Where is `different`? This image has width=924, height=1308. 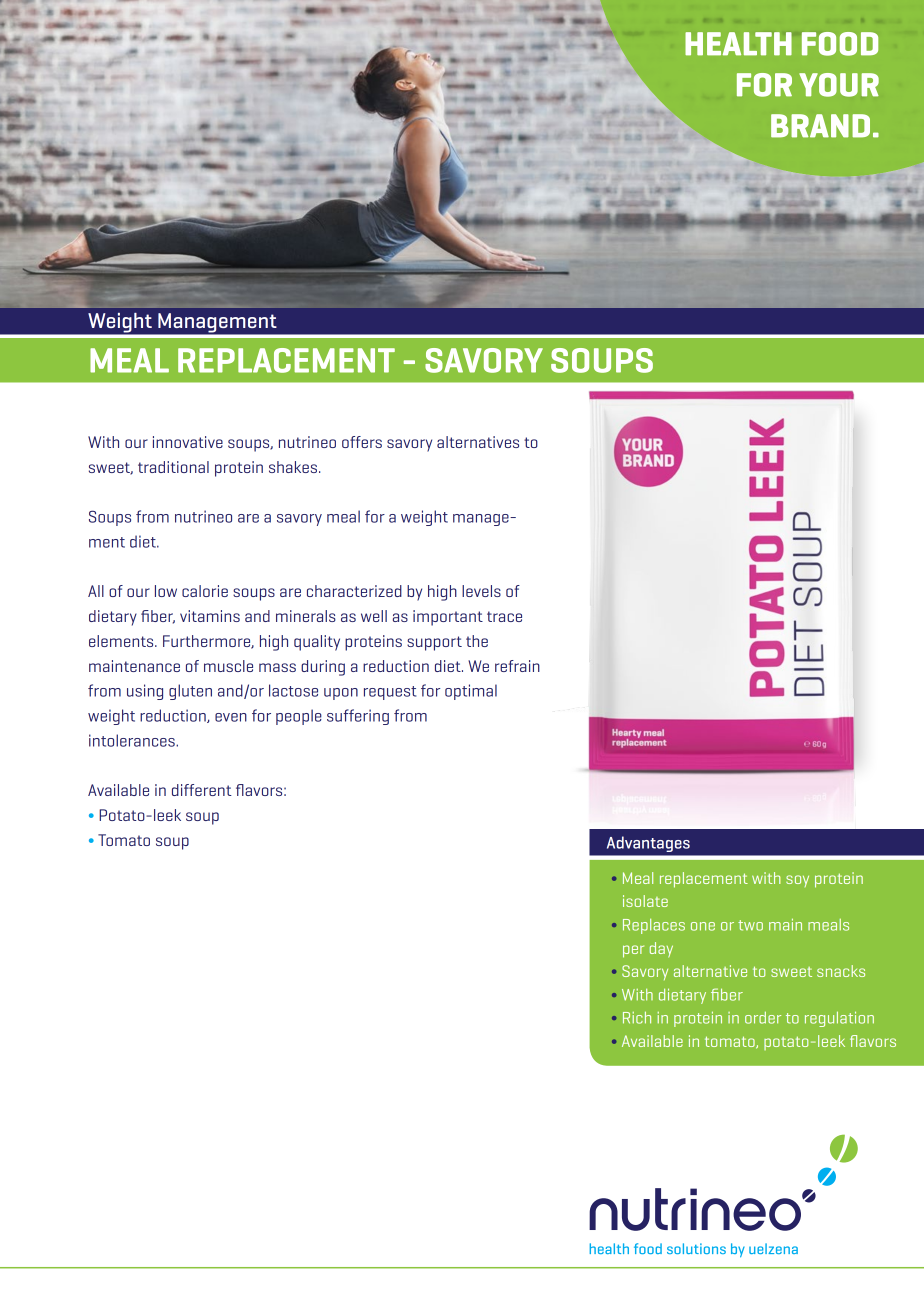
different is located at coordinates (202, 790).
